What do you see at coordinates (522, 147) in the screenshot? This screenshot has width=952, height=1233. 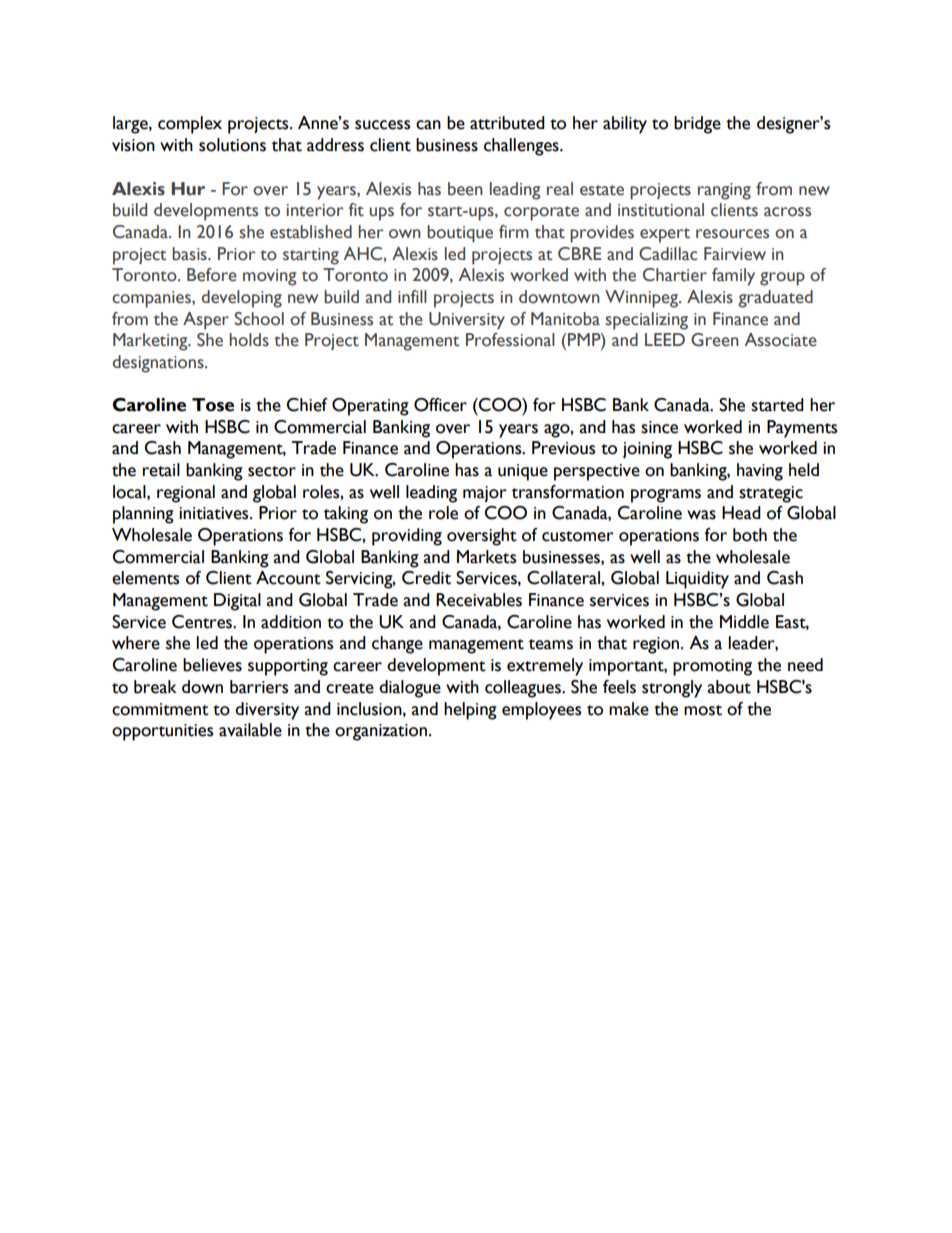 I see `challenges` at bounding box center [522, 147].
